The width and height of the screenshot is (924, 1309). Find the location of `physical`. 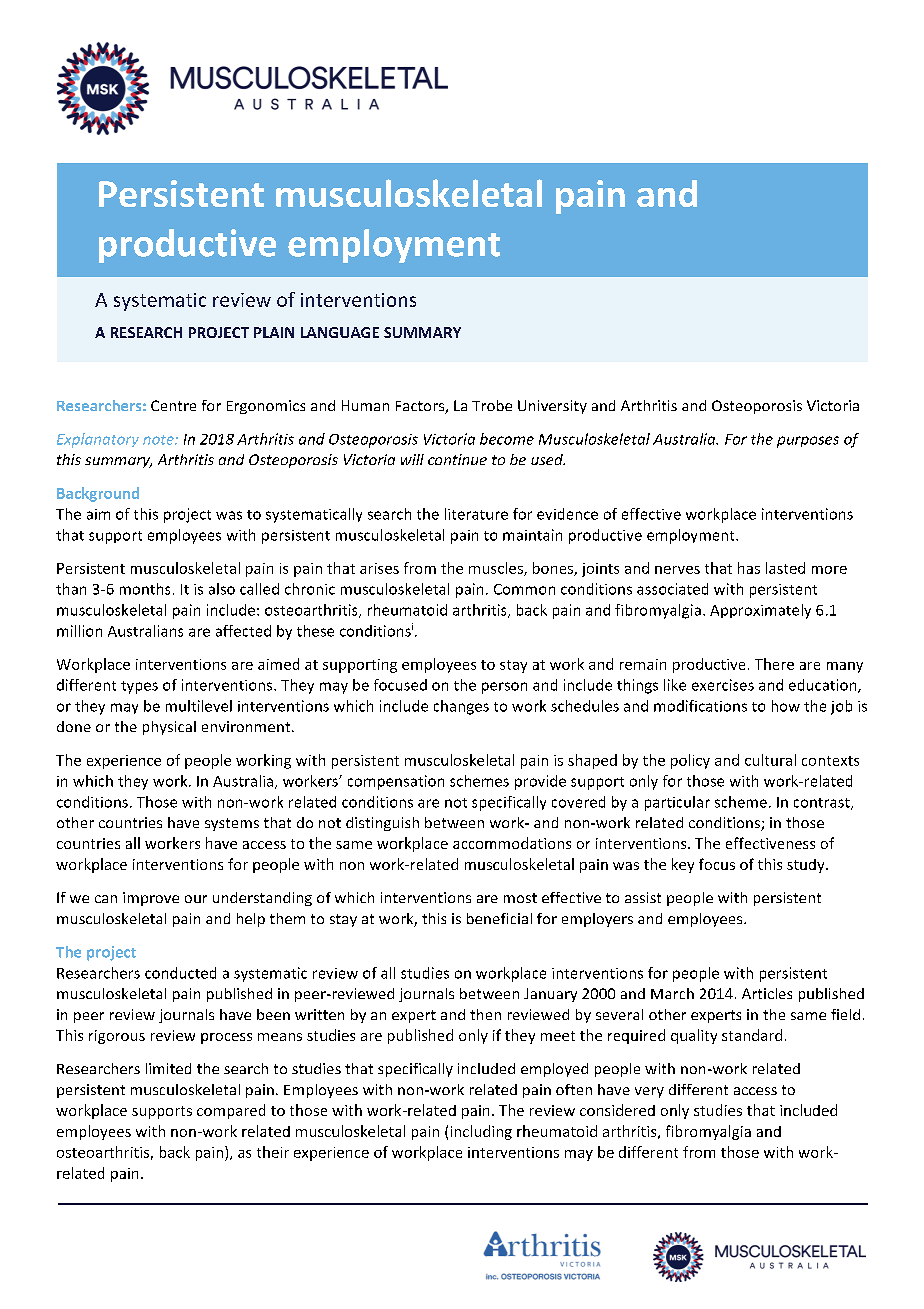

physical is located at coordinates (169, 728).
